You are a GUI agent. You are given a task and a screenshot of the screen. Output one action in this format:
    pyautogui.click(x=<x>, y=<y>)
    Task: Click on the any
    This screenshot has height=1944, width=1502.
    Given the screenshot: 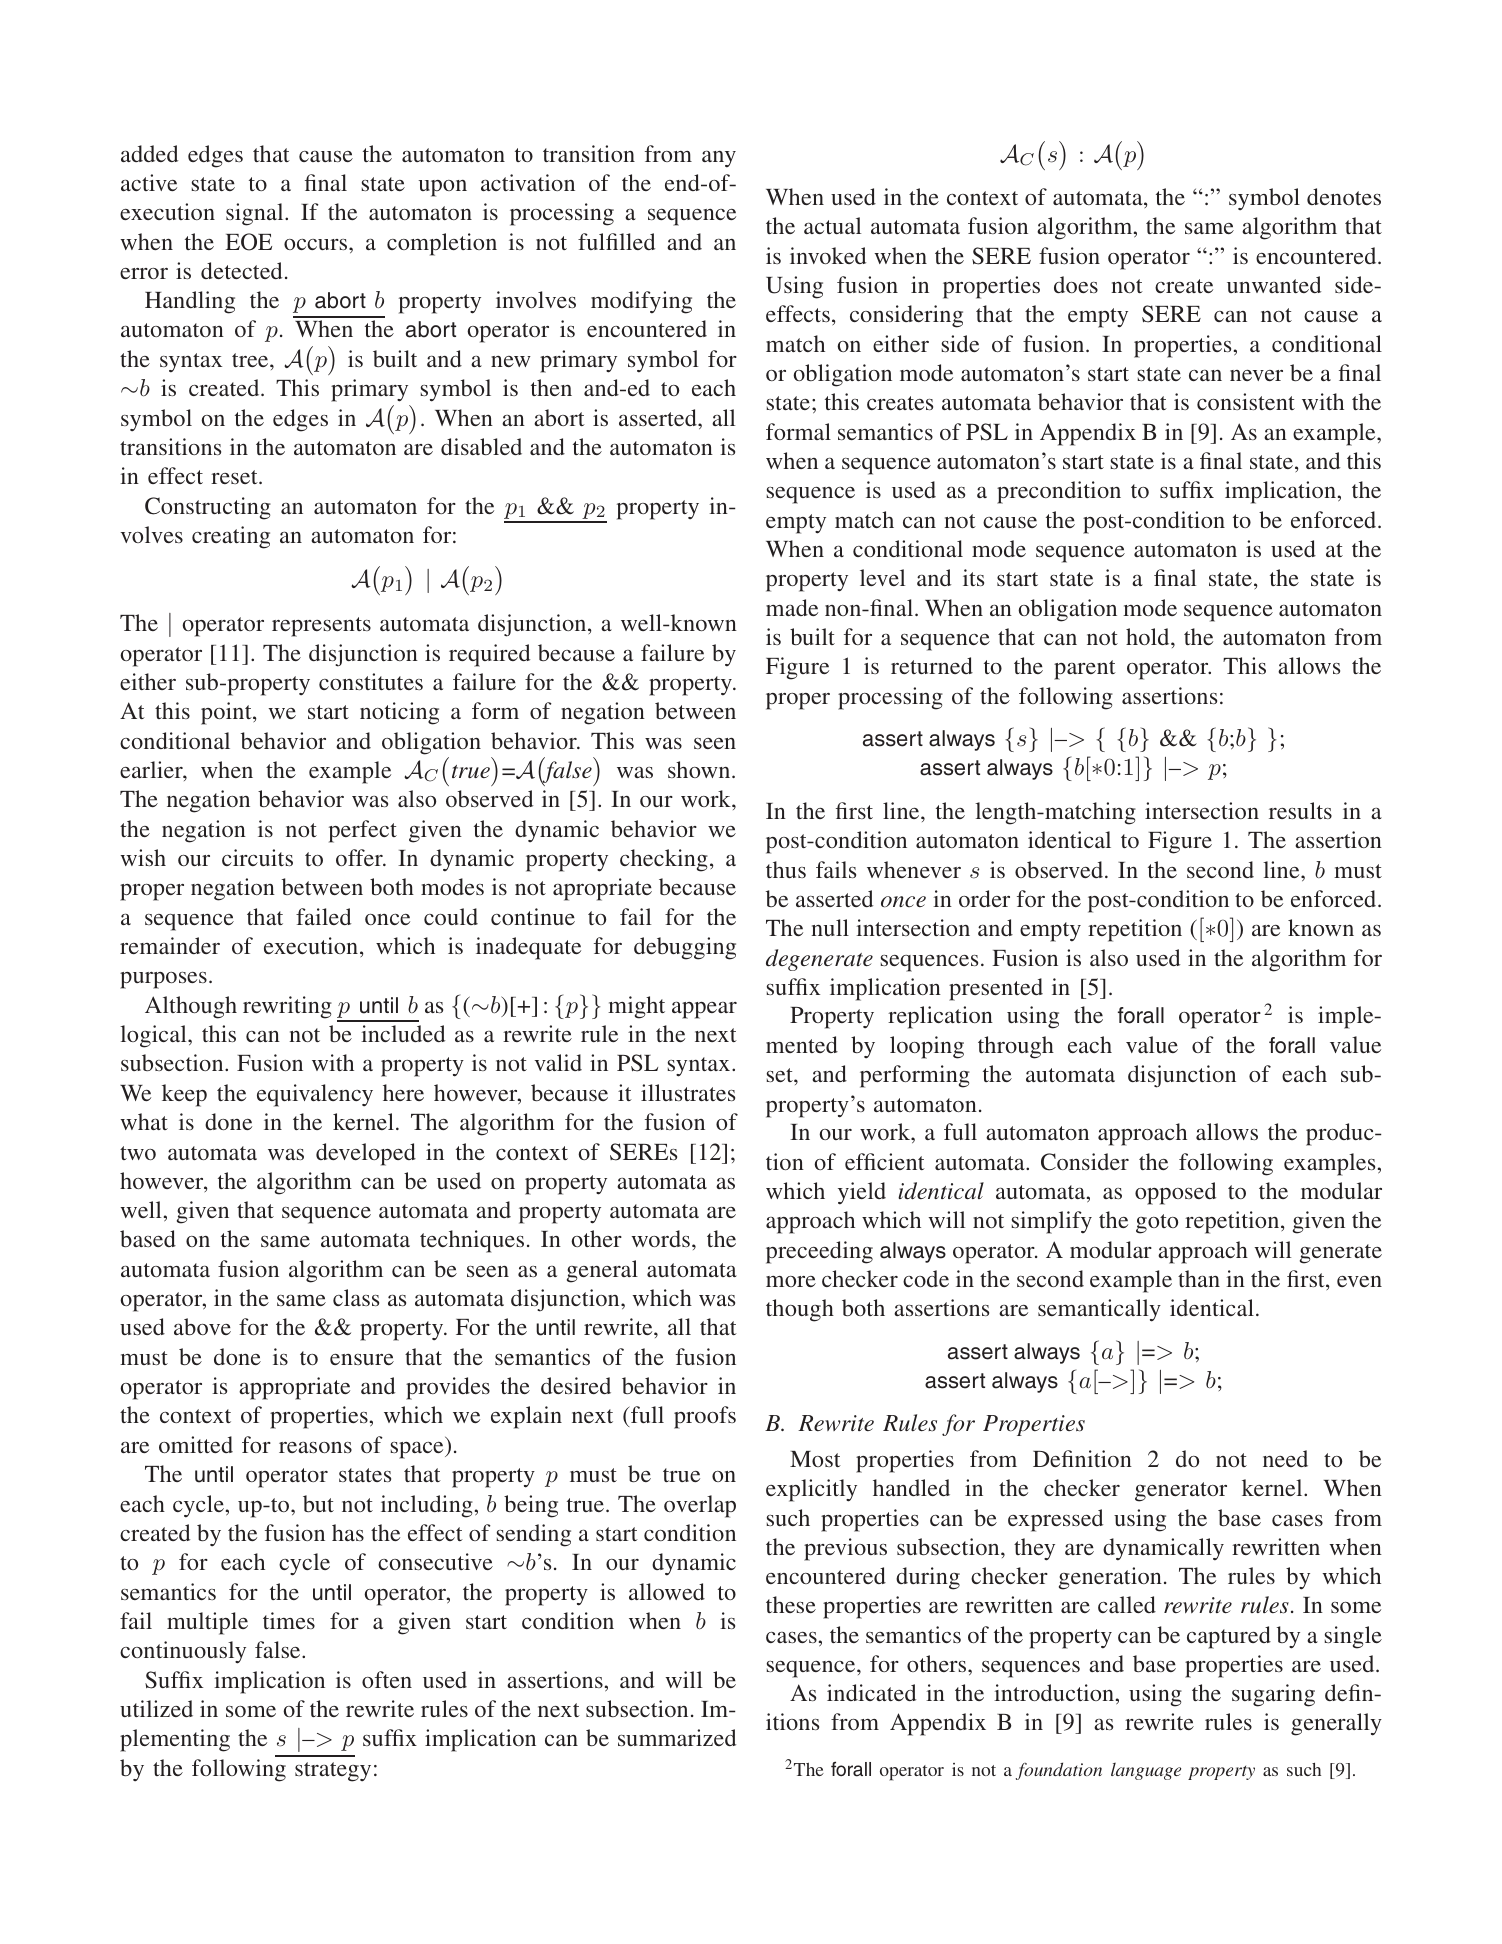 What is the action you would take?
    pyautogui.click(x=719, y=159)
